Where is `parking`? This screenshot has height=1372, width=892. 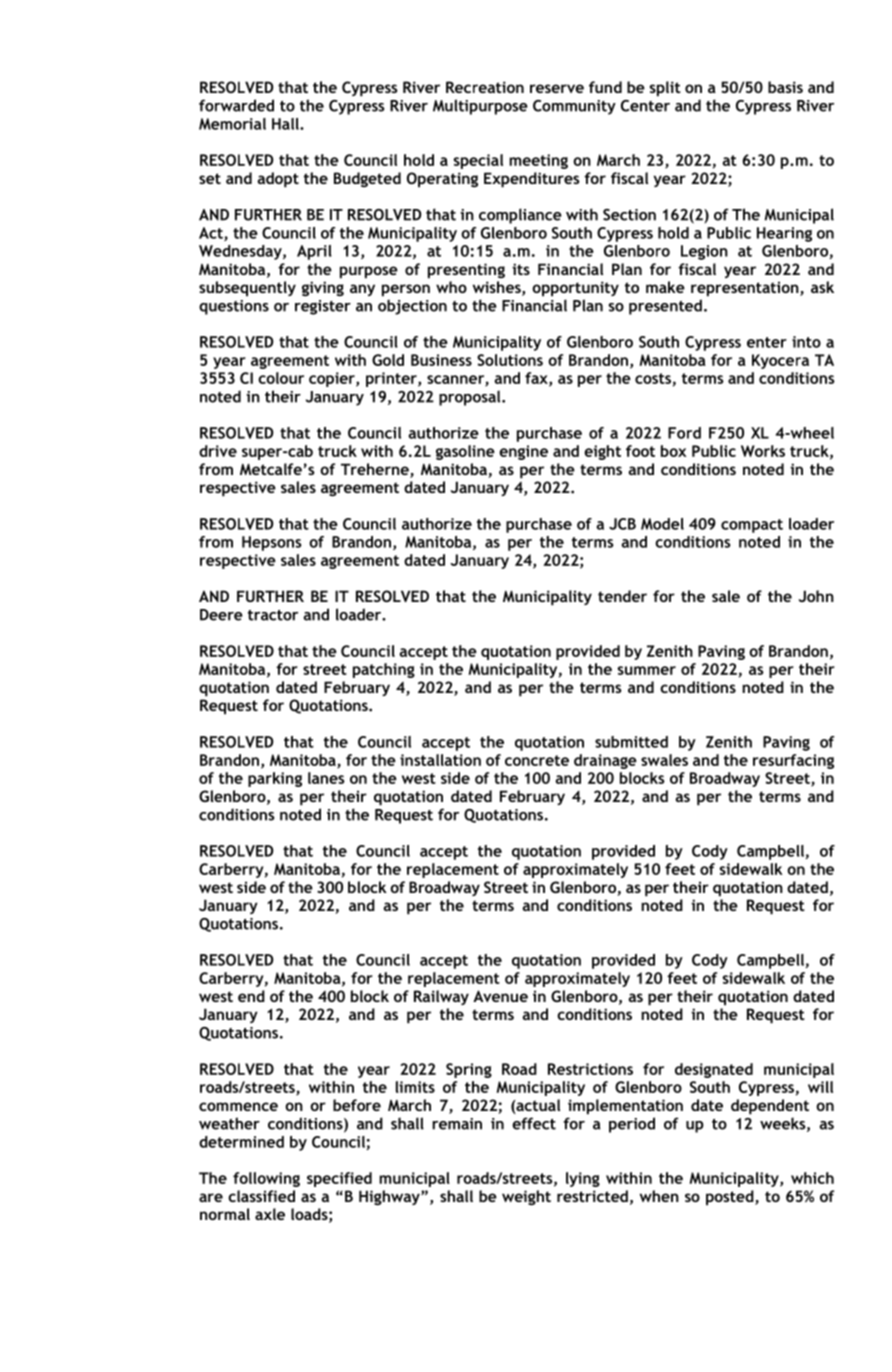
parking is located at coordinates (275, 779).
